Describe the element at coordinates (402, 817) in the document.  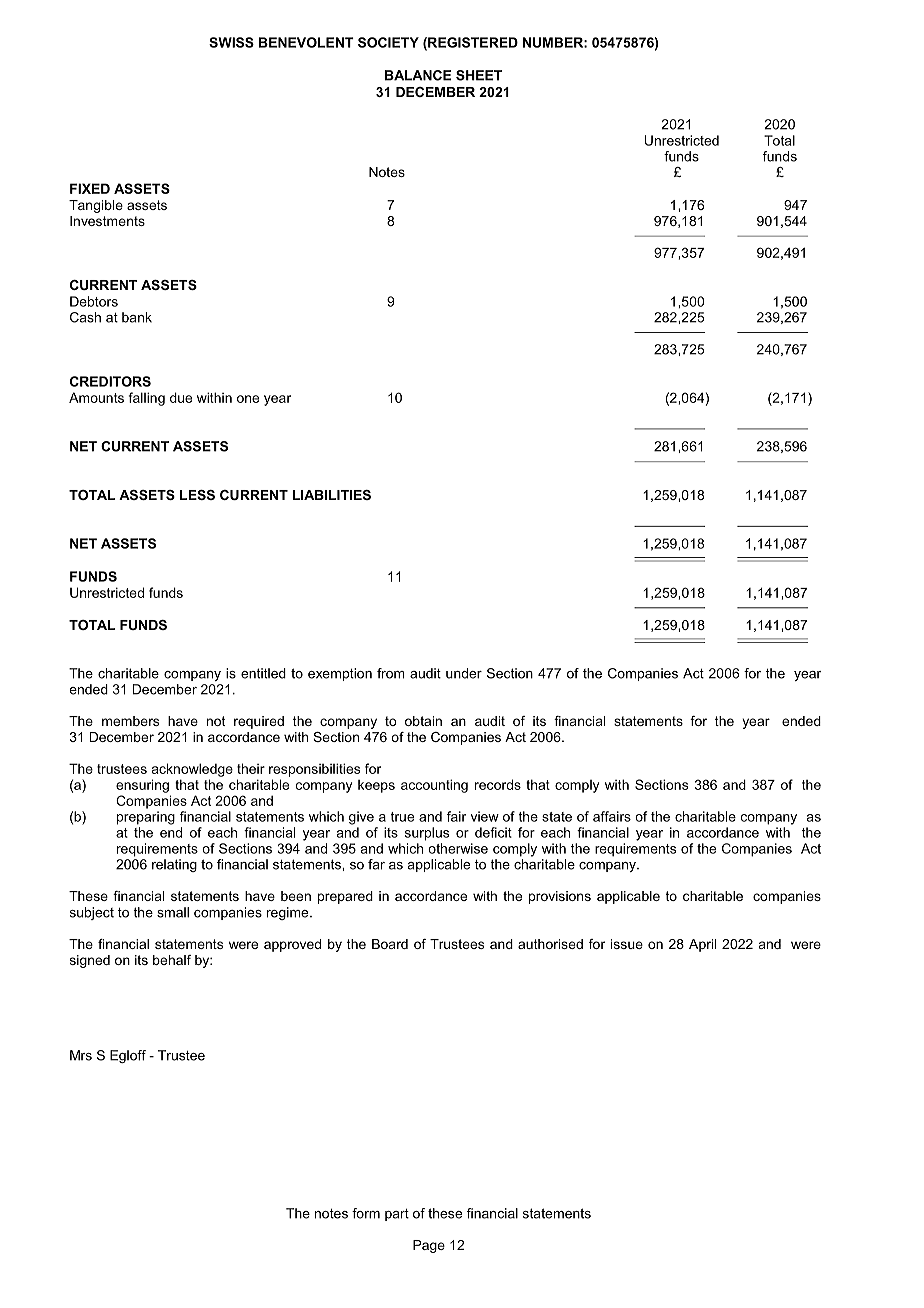
I see `true` at that location.
